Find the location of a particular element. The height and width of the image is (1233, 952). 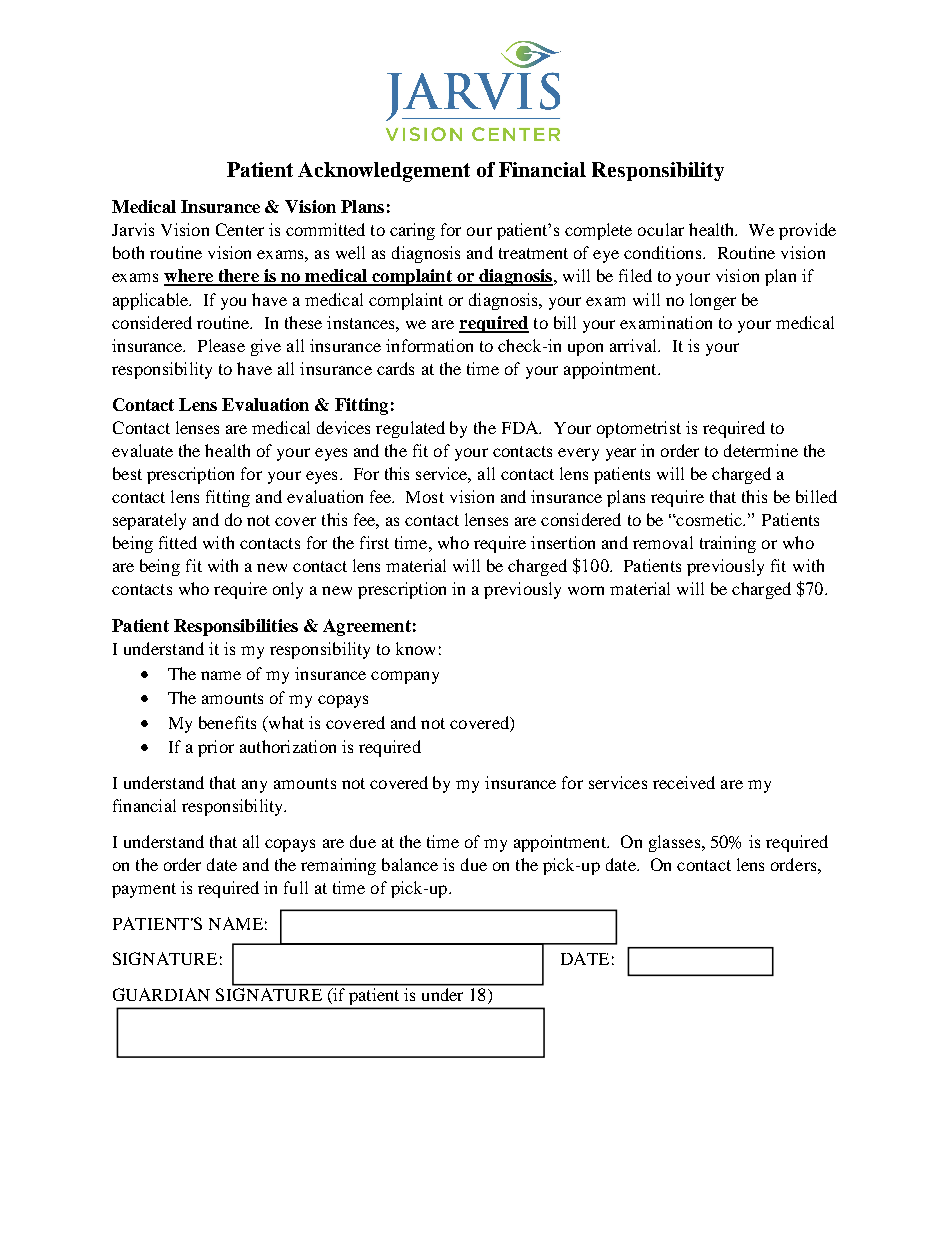

treatment is located at coordinates (533, 253).
